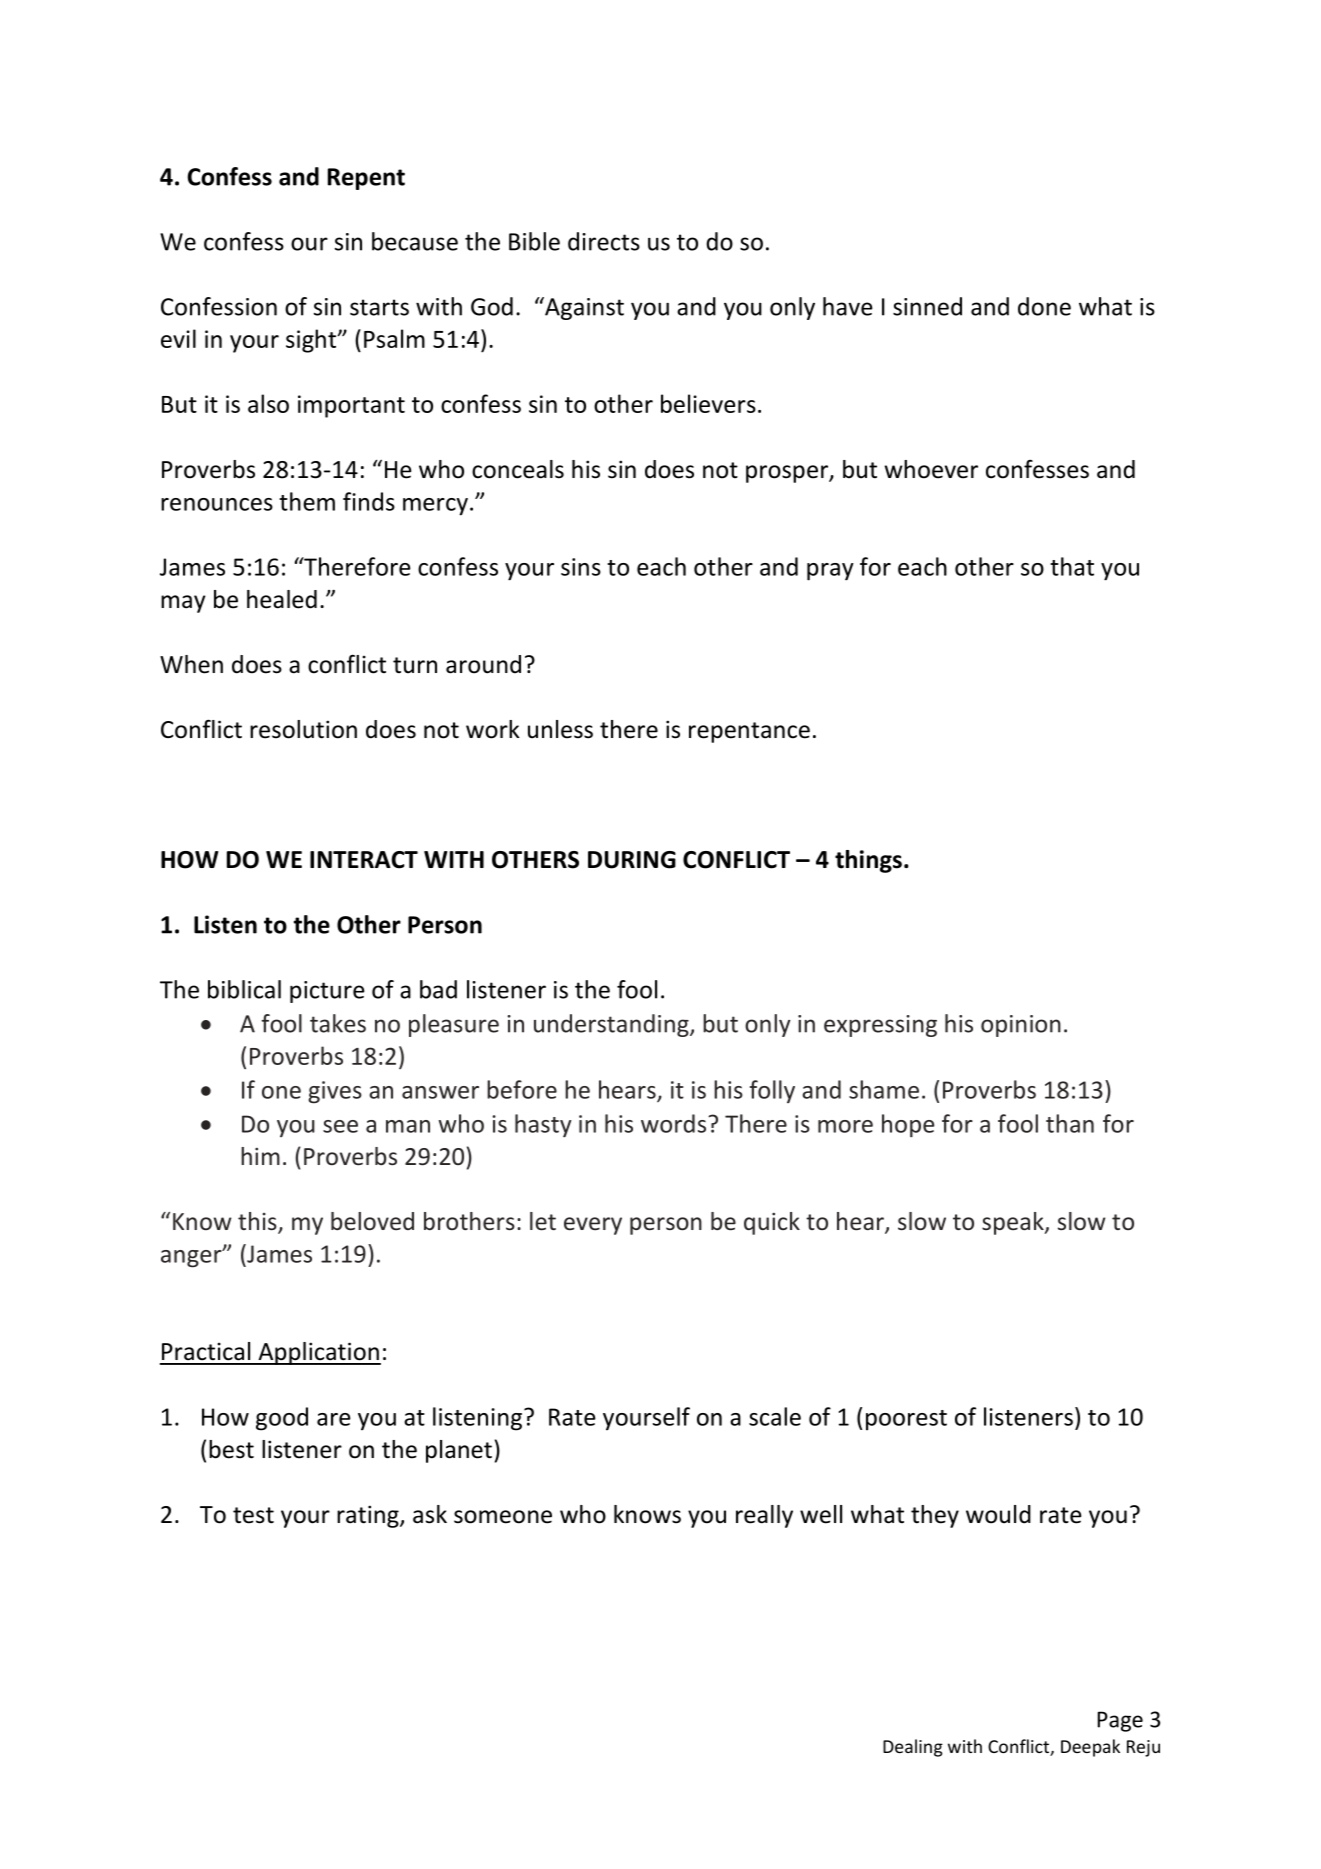 The height and width of the page is (1869, 1321). Describe the element at coordinates (583, 308) in the page. I see `Against` at that location.
